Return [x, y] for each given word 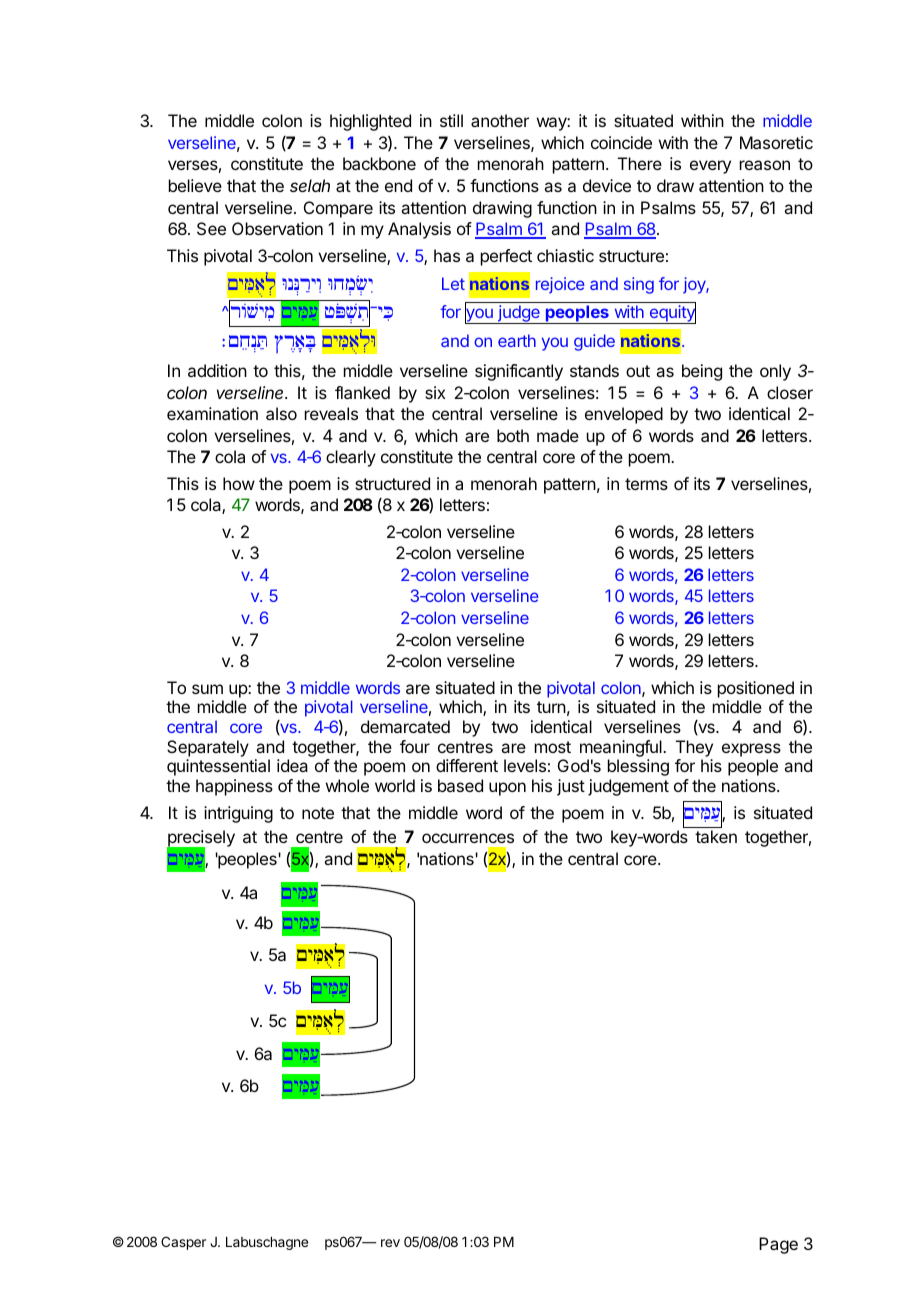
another [500, 120]
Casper [183, 1243]
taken [716, 836]
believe [195, 185]
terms [646, 484]
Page [778, 1245]
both [513, 435]
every [710, 167]
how [239, 483]
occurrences [468, 838]
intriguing [238, 814]
